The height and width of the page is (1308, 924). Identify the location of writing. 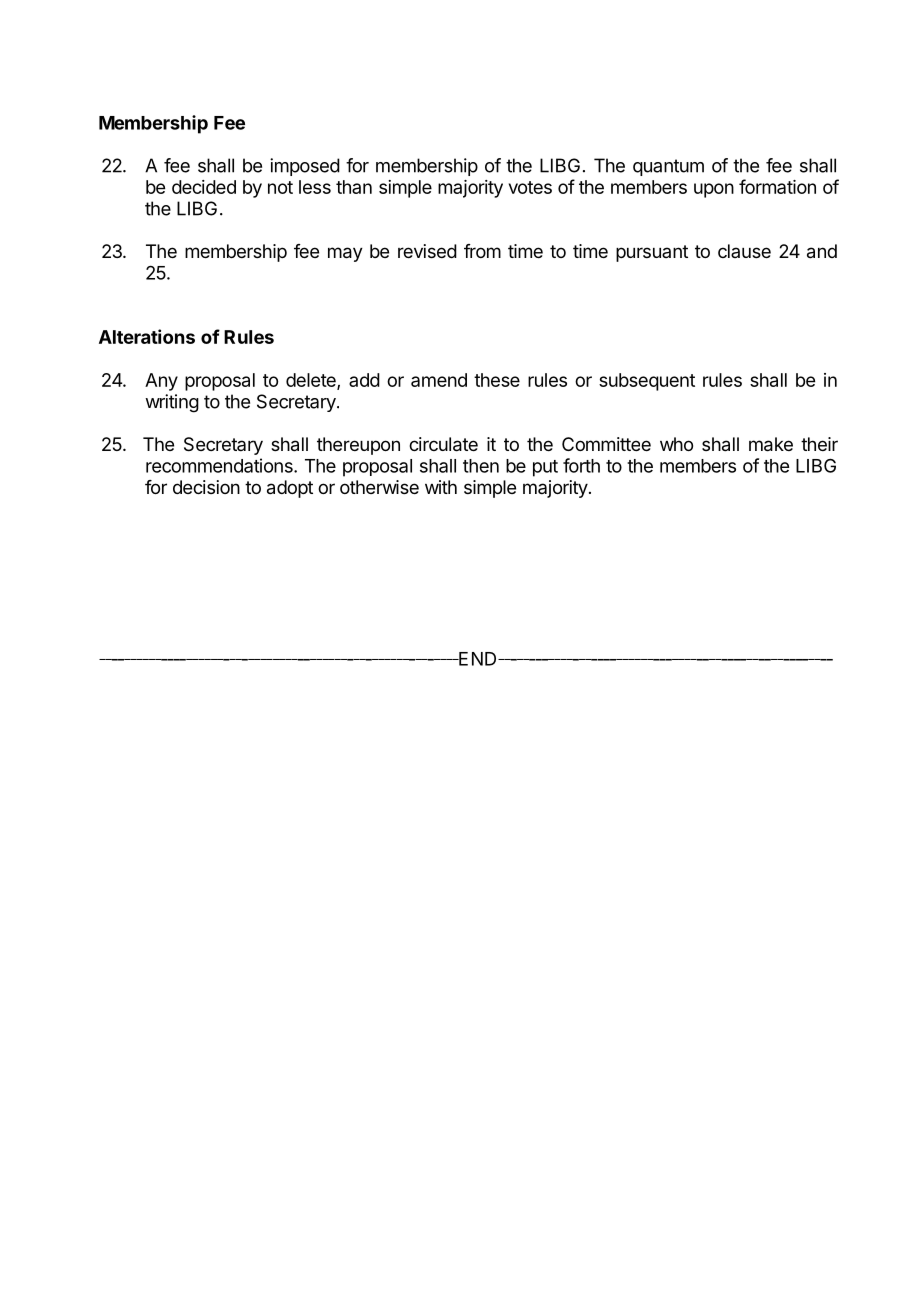
(172, 403).
